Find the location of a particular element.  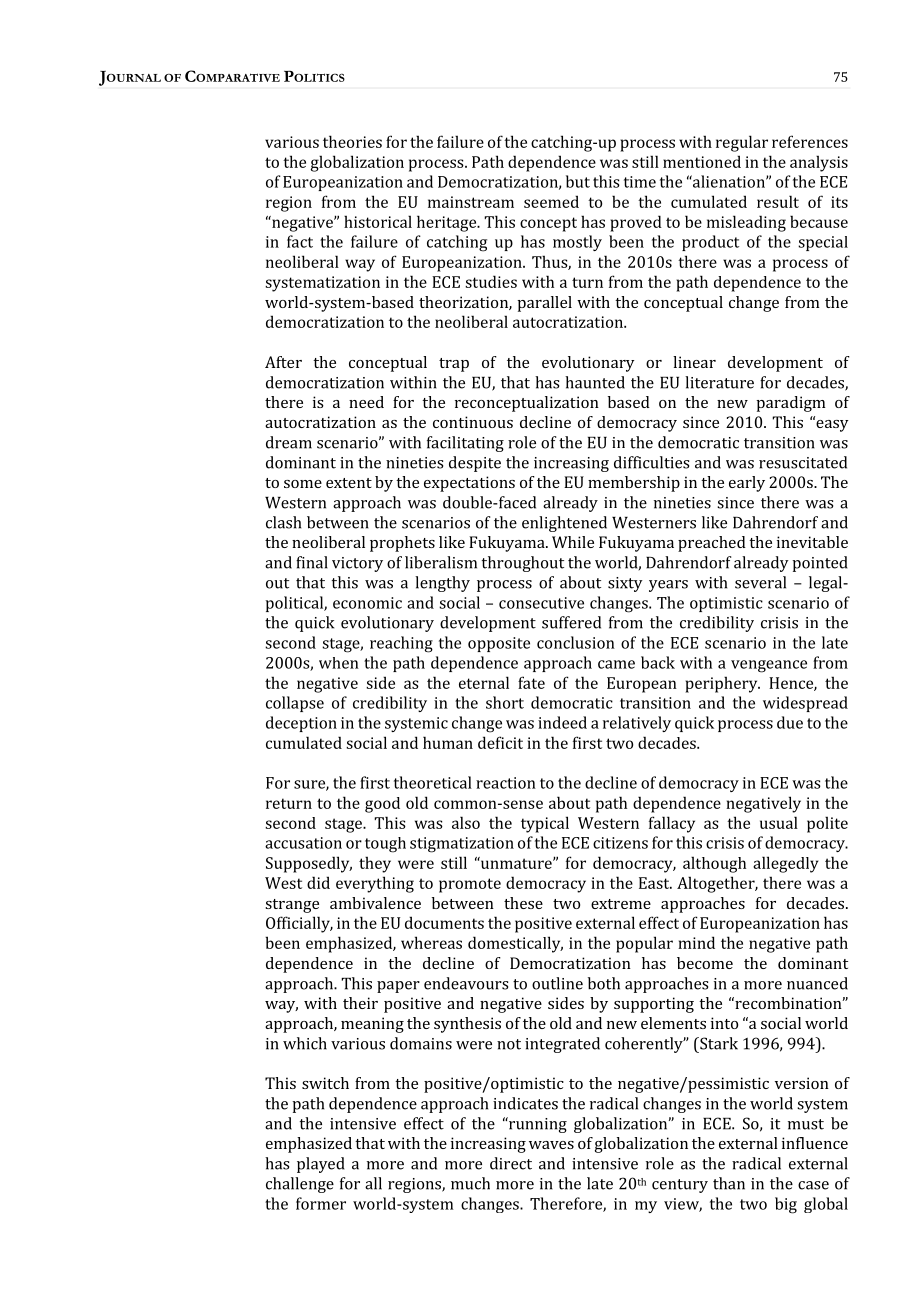

but is located at coordinates (578, 181).
